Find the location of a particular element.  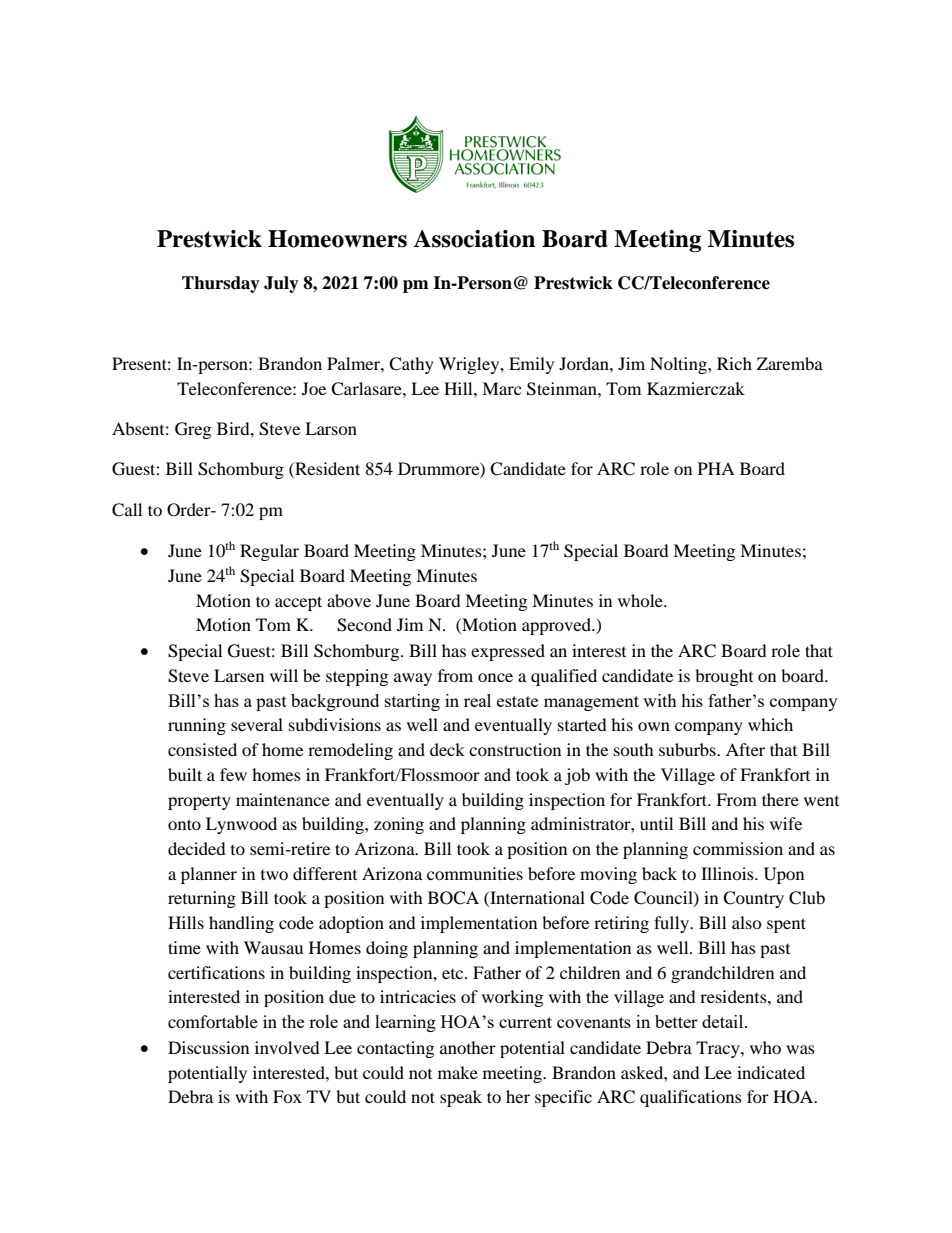

Larsen is located at coordinates (239, 675).
